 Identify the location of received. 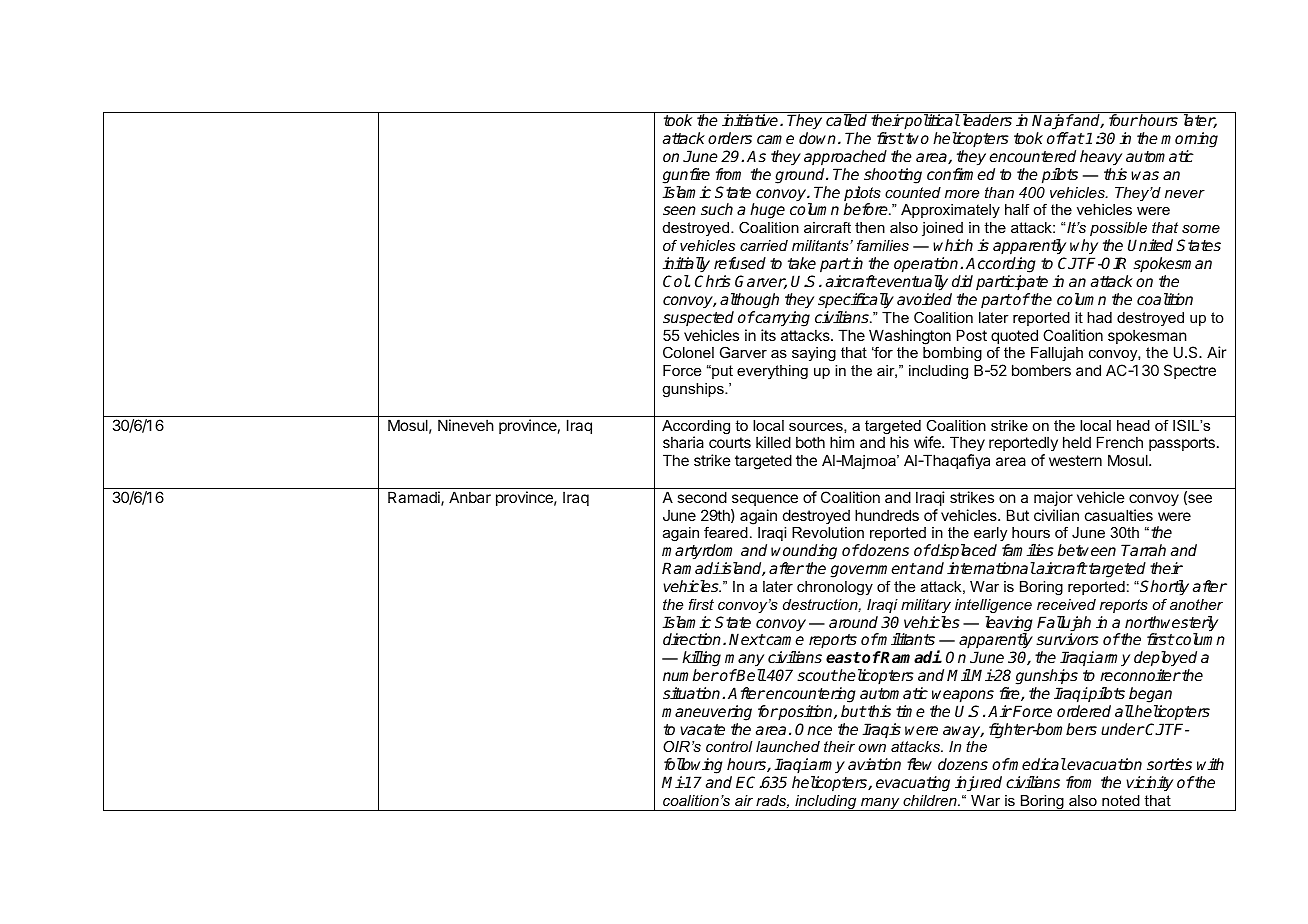
(1066, 604).
